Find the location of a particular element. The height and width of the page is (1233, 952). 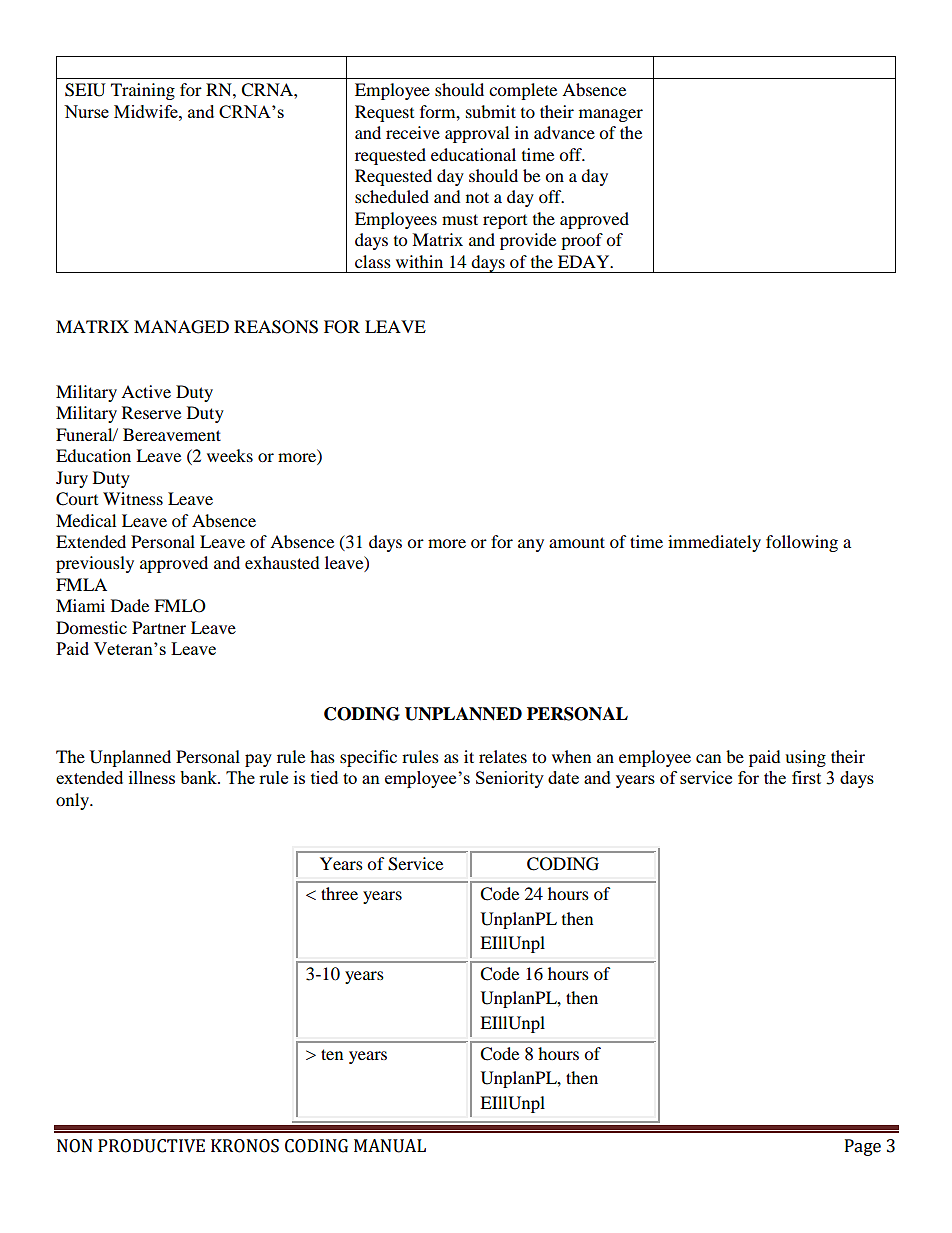

following is located at coordinates (802, 543).
